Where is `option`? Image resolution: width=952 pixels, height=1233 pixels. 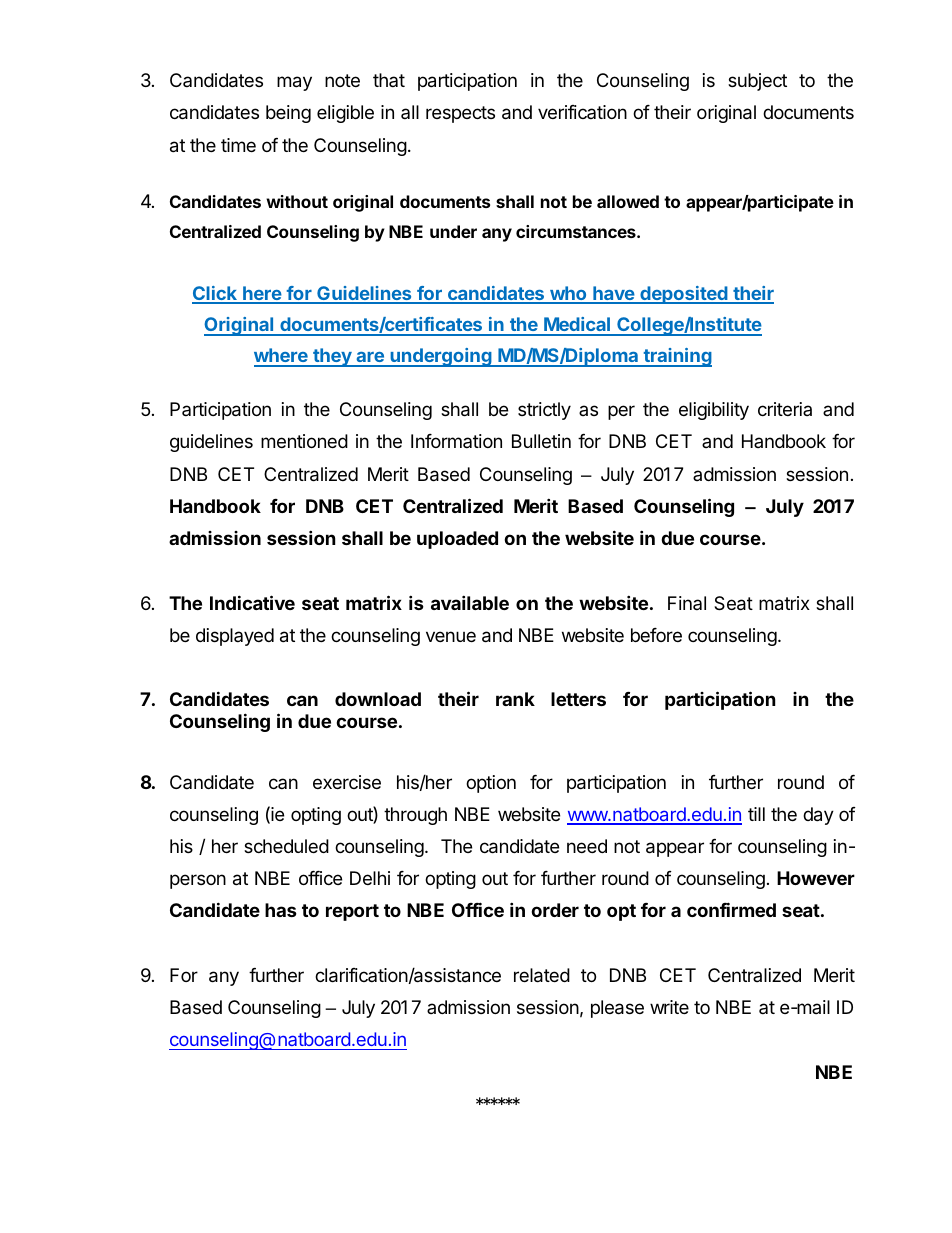 option is located at coordinates (491, 784).
